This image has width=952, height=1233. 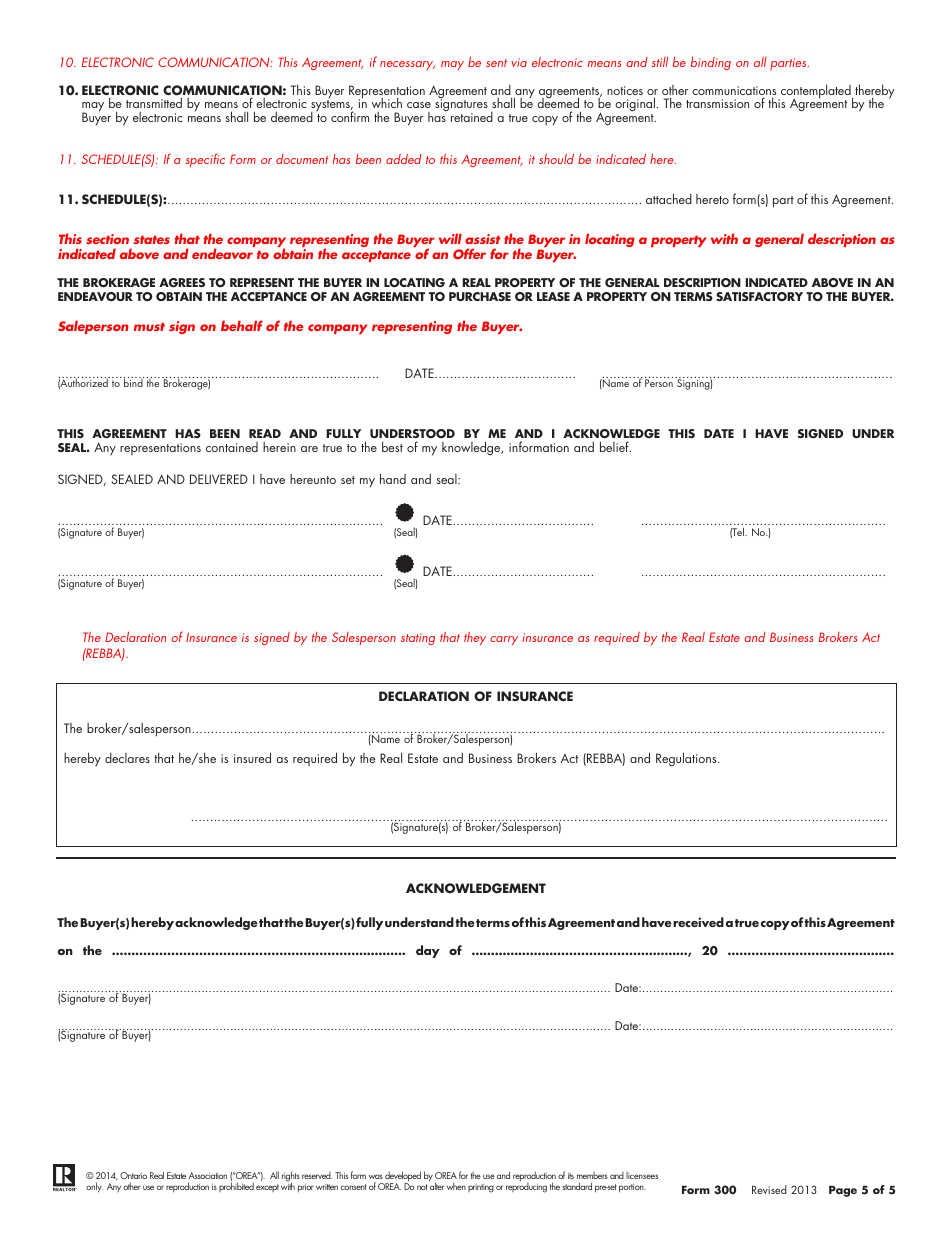 What do you see at coordinates (154, 102) in the image?
I see `transmitted` at bounding box center [154, 102].
